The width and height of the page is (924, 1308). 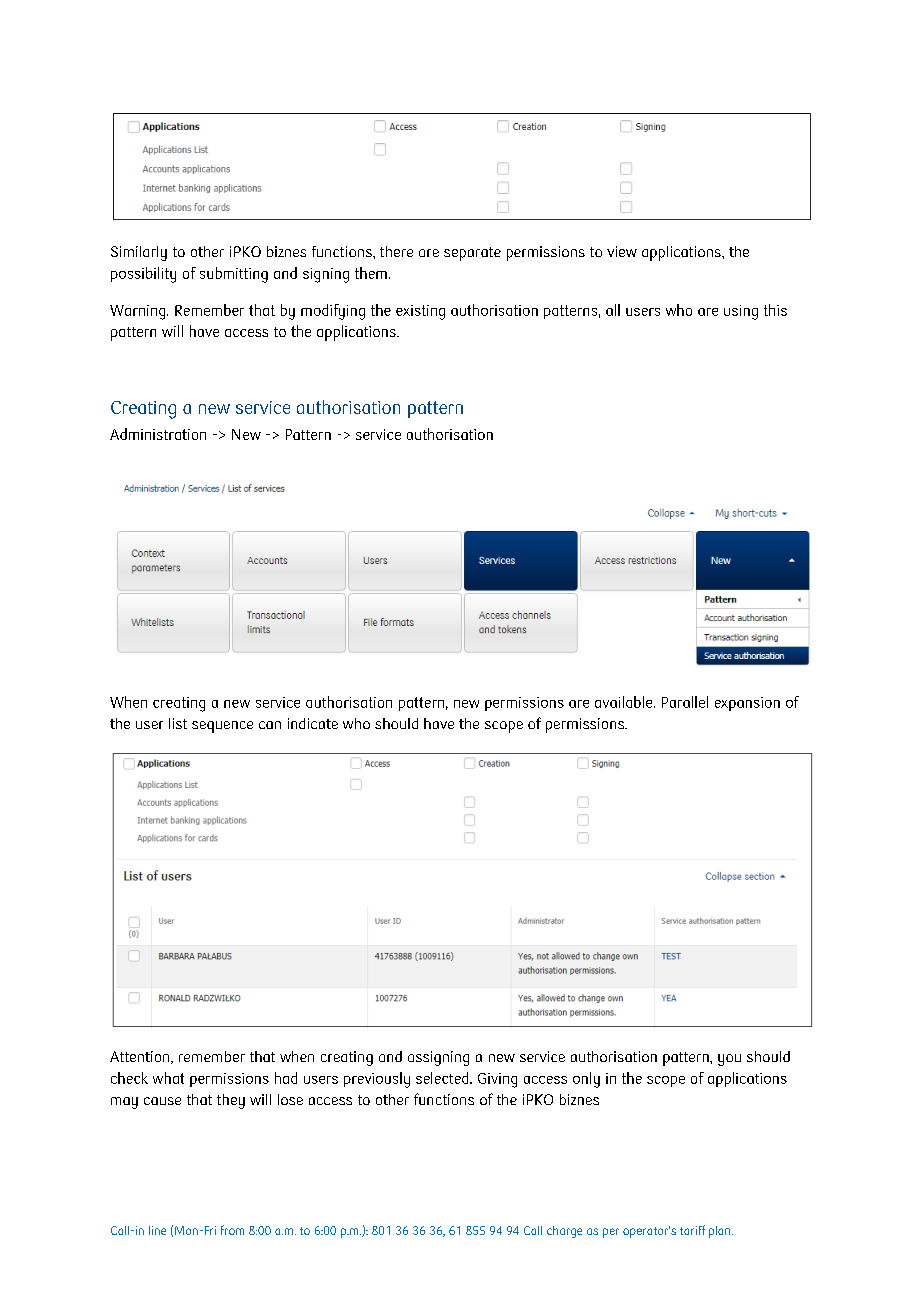 I want to click on you, so click(x=729, y=1060).
